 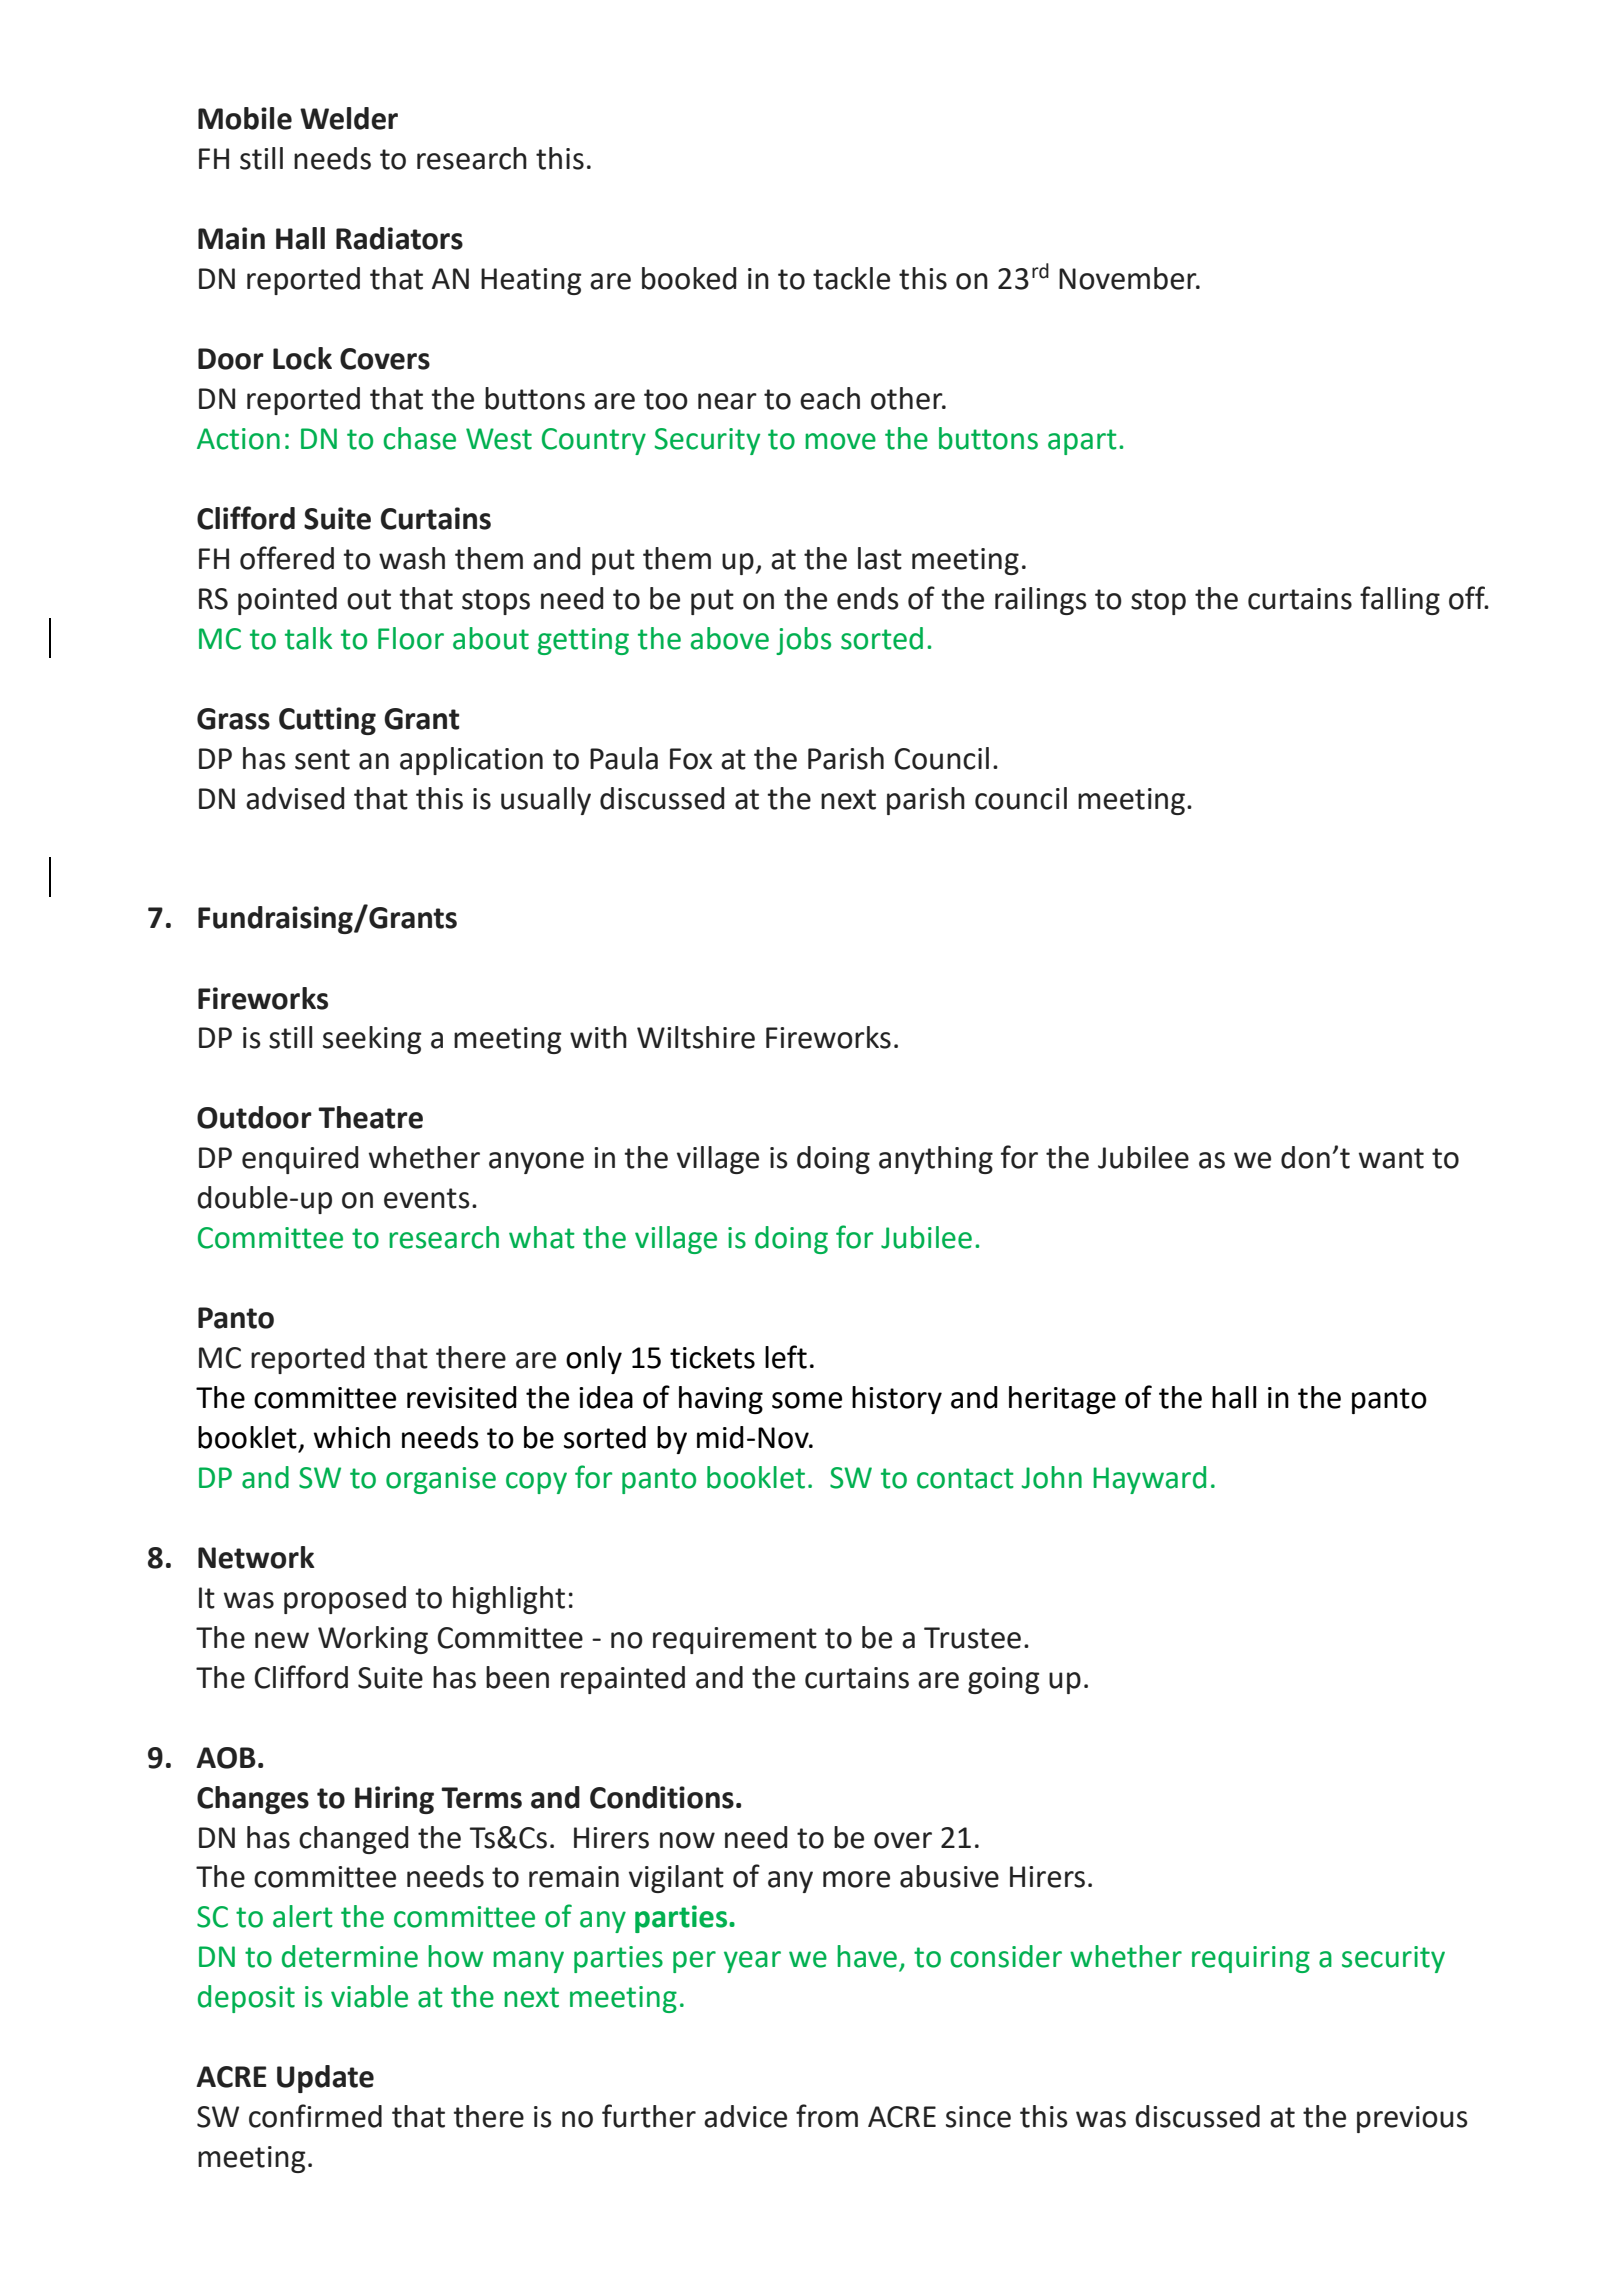 I want to click on from, so click(x=827, y=2116).
